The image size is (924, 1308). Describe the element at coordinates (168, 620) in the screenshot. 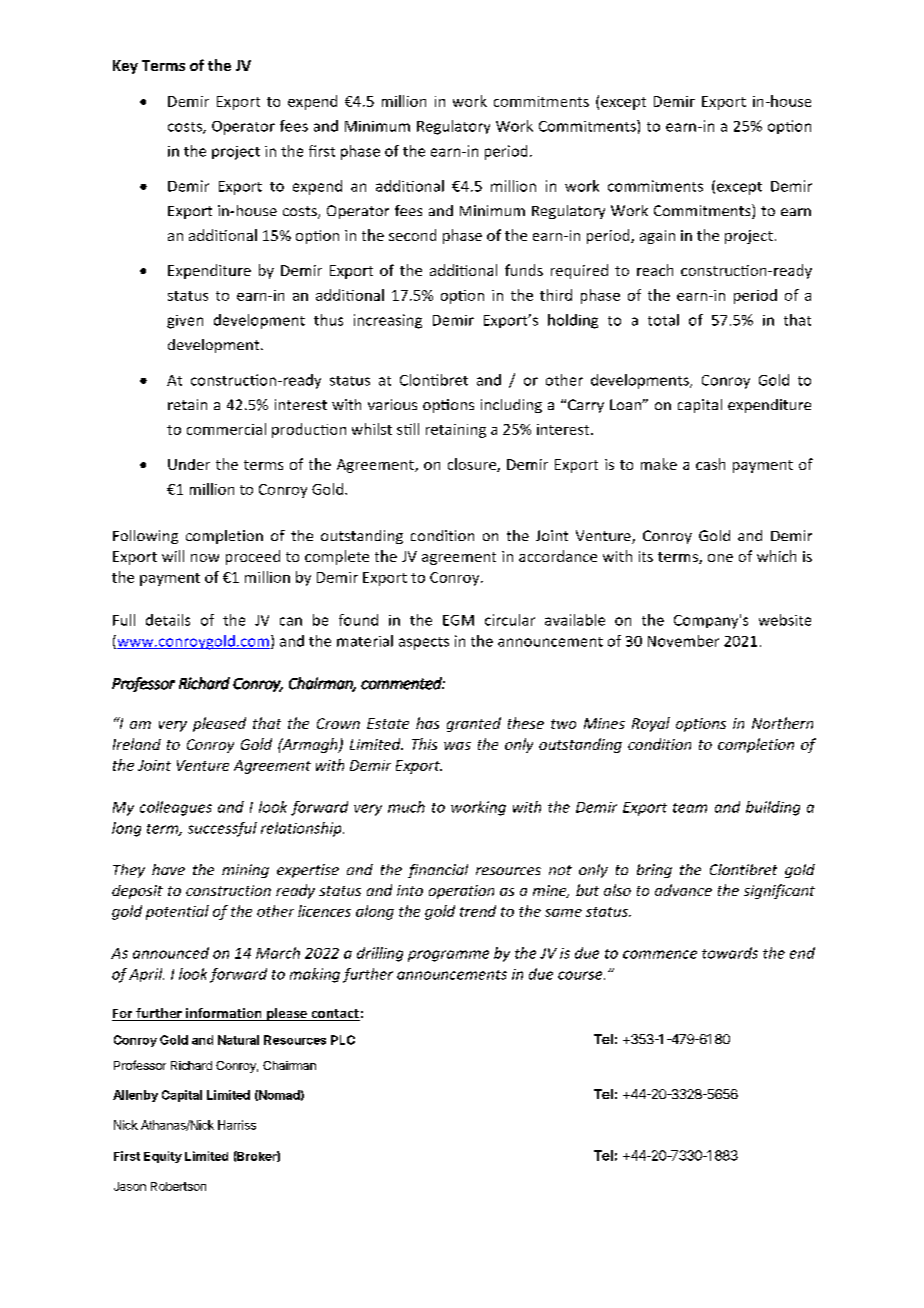

I see `details` at that location.
